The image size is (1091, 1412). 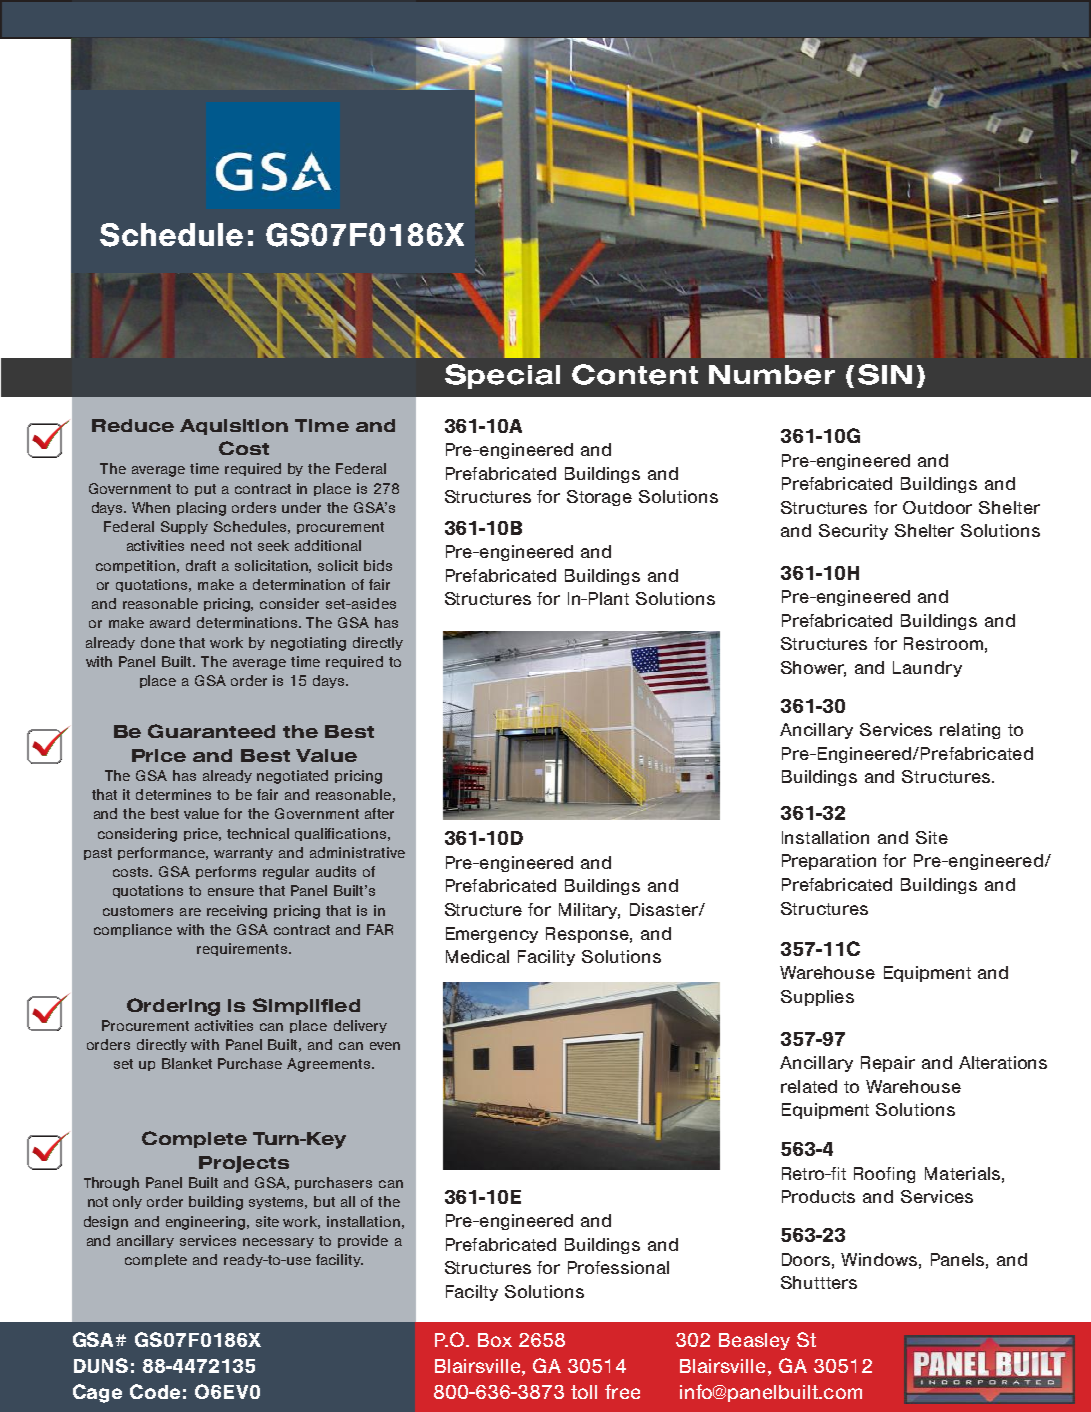 I want to click on done, so click(x=158, y=642).
